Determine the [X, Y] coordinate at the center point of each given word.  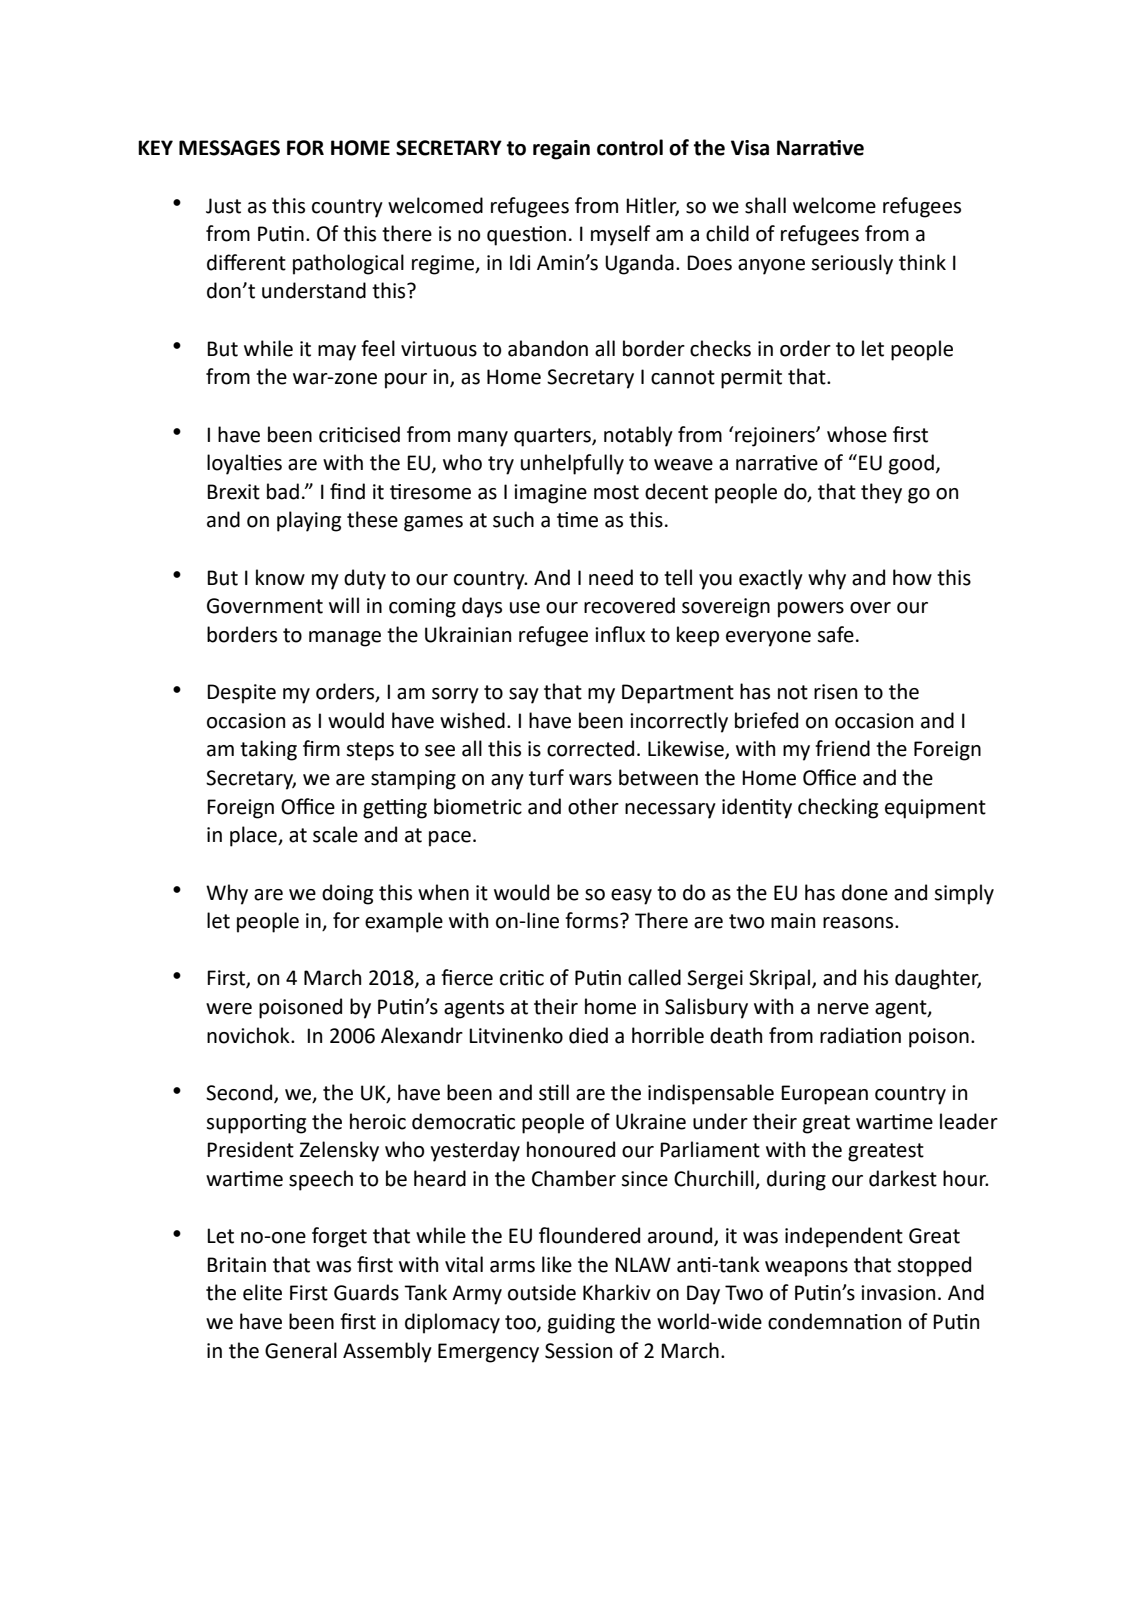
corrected [590, 748]
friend [842, 748]
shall [765, 205]
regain [561, 150]
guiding [581, 1323]
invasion [898, 1293]
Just [223, 206]
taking [268, 750]
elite [262, 1292]
